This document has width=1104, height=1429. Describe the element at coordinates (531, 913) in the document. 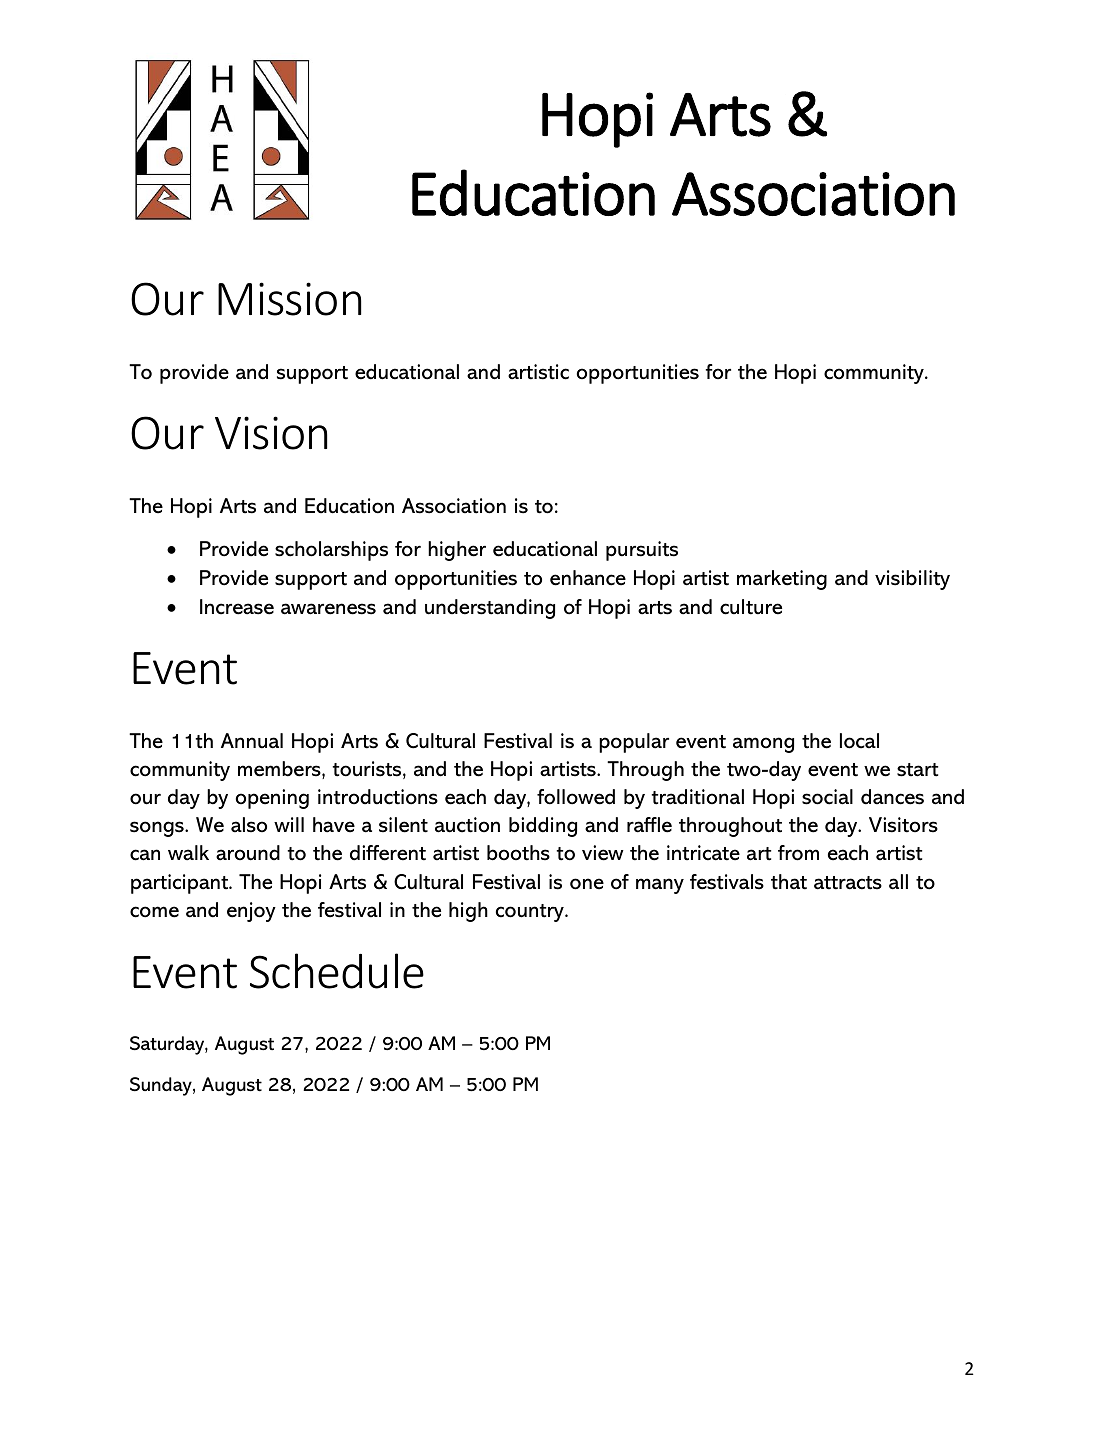

I see `country` at that location.
